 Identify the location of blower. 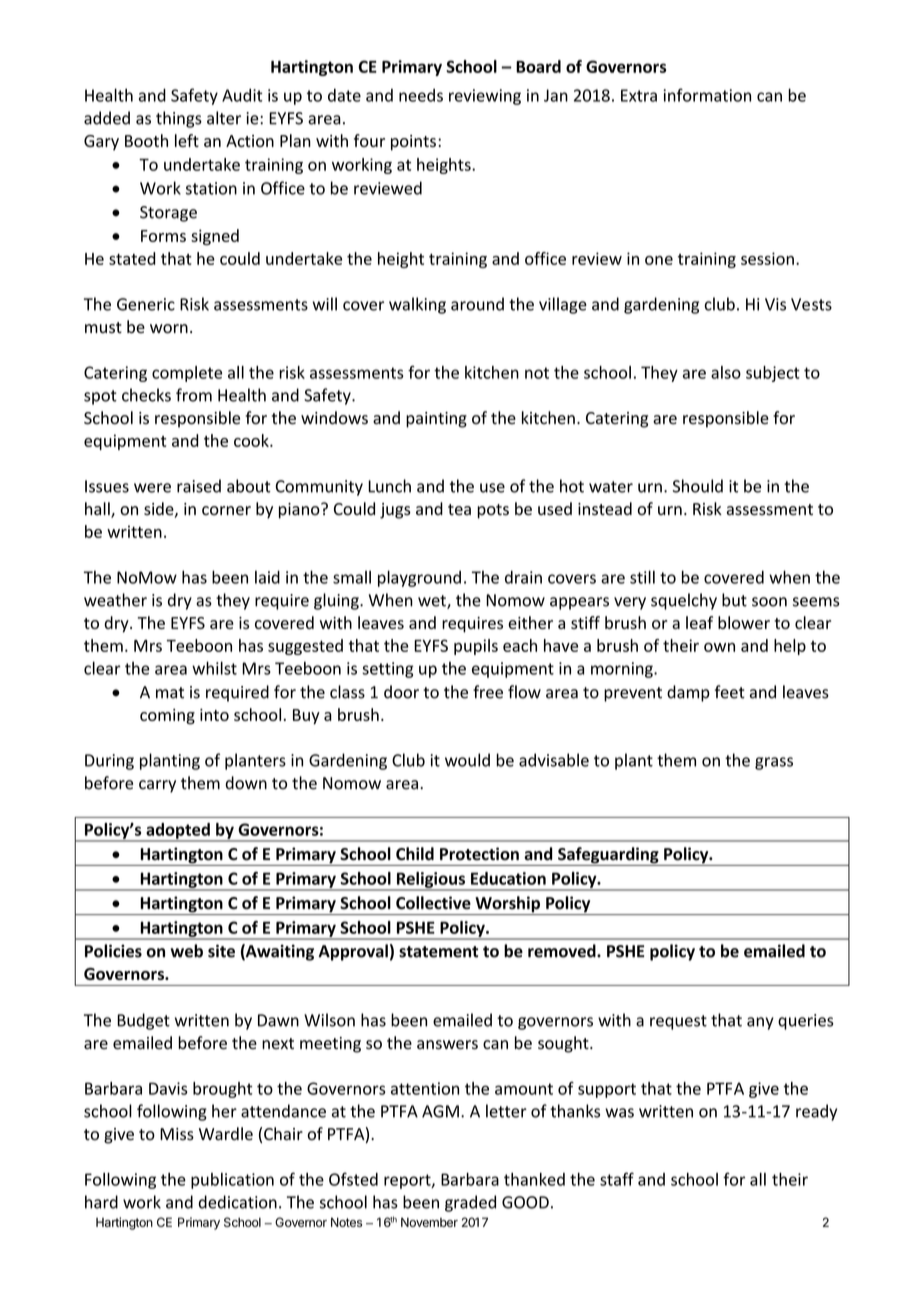
(744, 622).
